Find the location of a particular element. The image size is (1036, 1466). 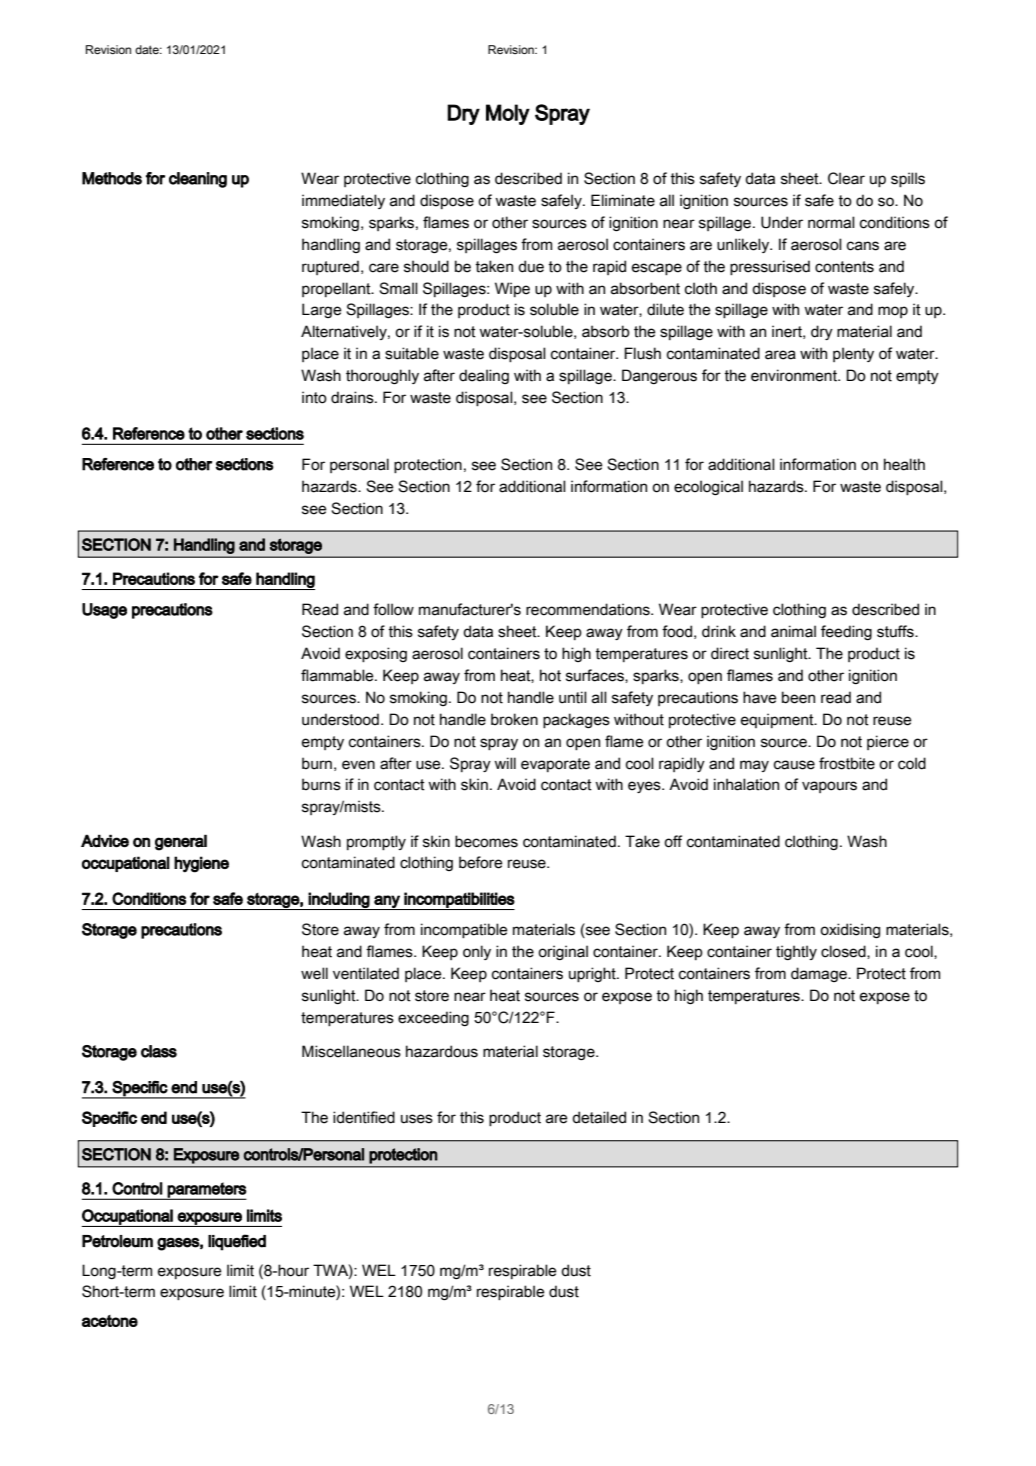

hazardous is located at coordinates (442, 1051).
